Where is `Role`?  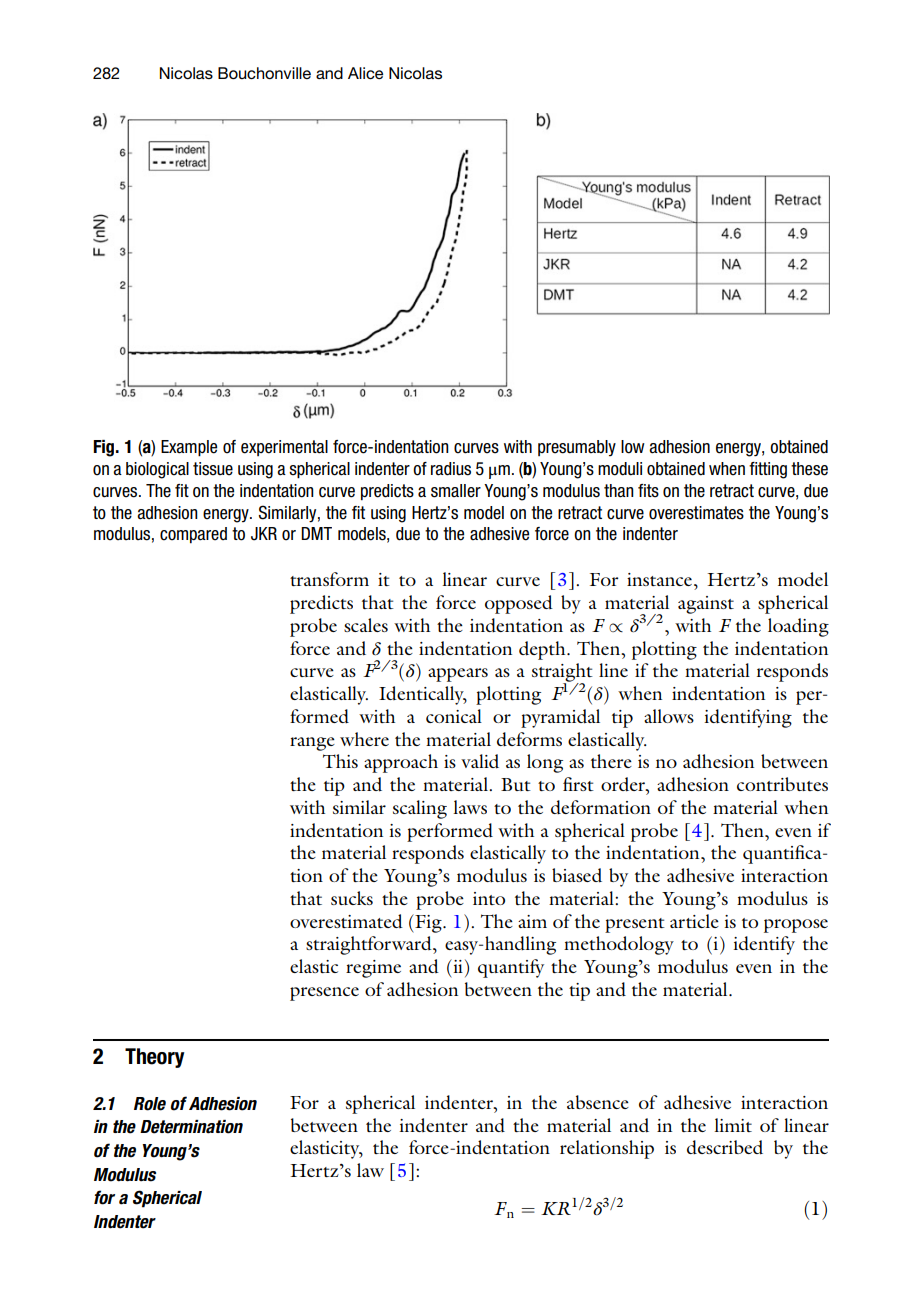
Role is located at coordinates (150, 1104).
